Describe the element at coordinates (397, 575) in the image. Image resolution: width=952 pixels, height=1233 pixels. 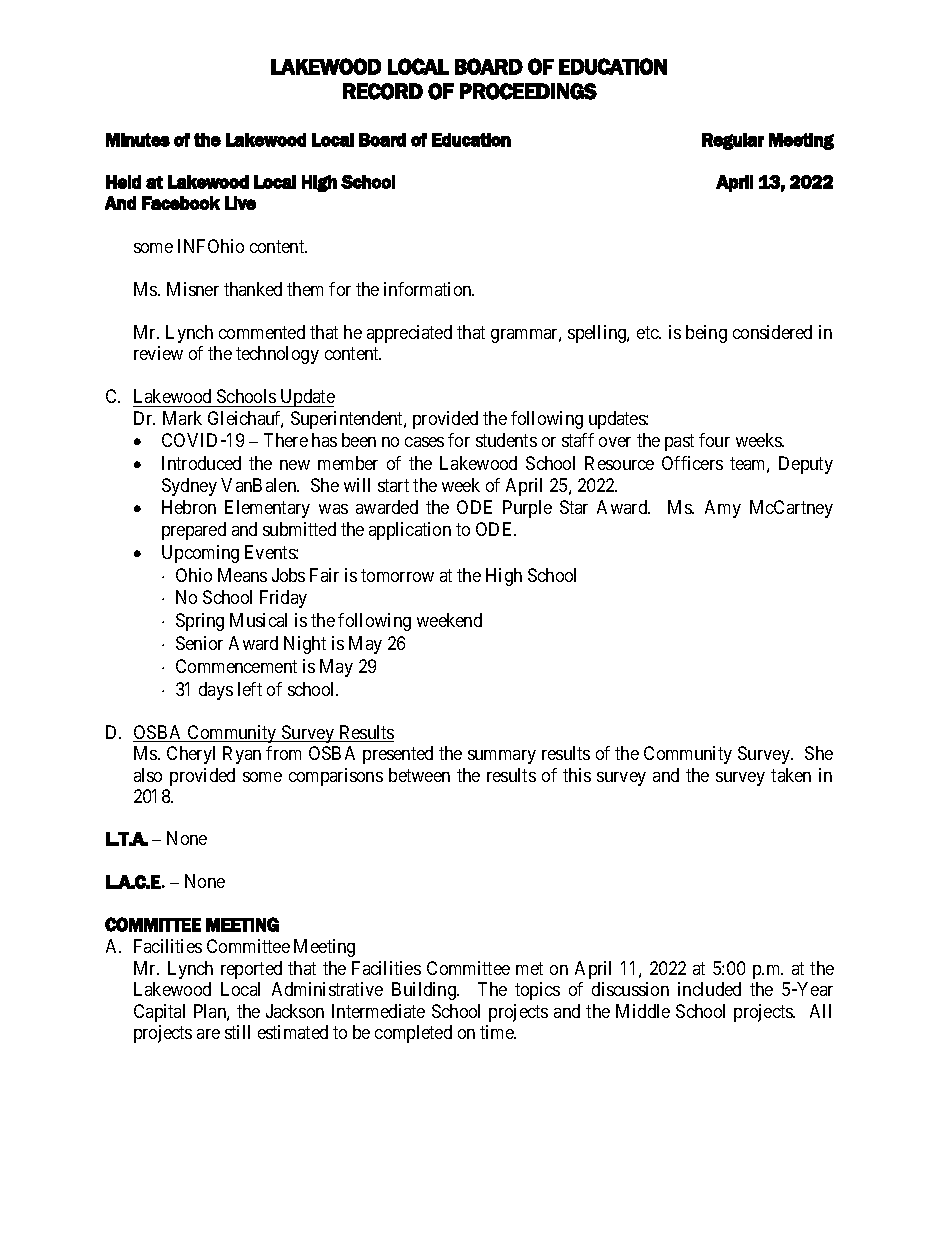
I see `tomorrow` at that location.
